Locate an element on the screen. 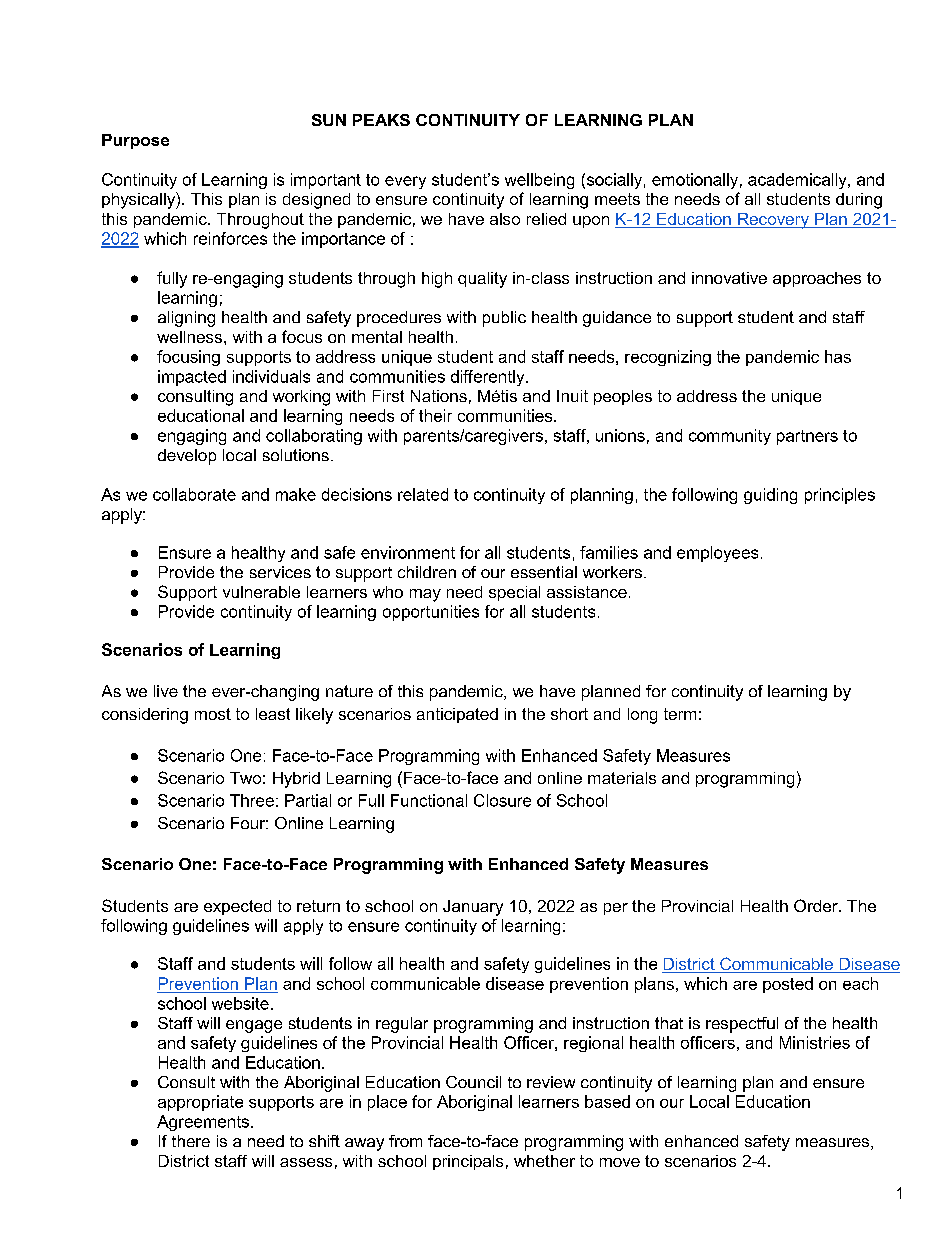 Image resolution: width=952 pixels, height=1233 pixels. vulnerable is located at coordinates (261, 592).
